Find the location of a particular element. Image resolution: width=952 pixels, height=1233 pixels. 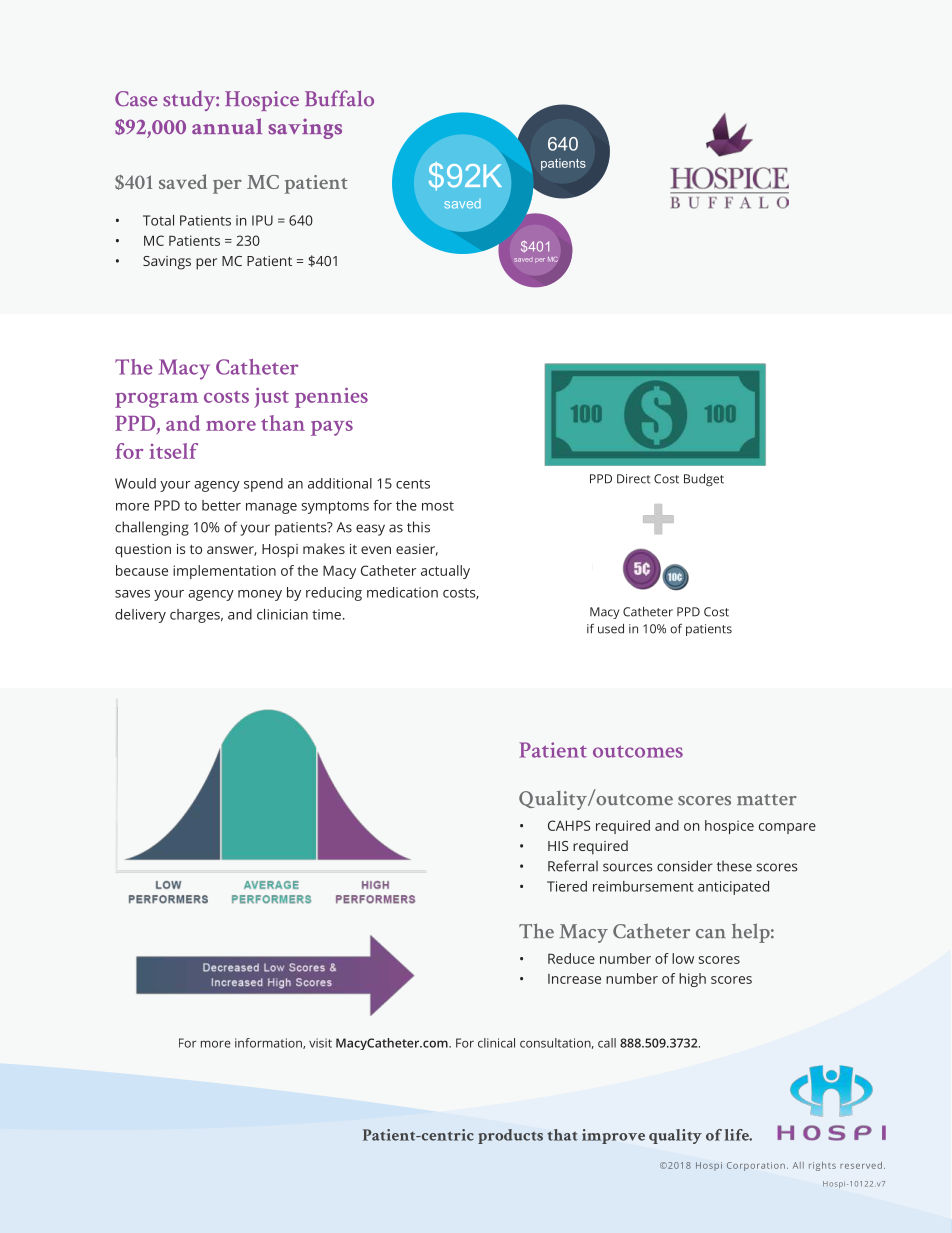

products is located at coordinates (510, 1136).
